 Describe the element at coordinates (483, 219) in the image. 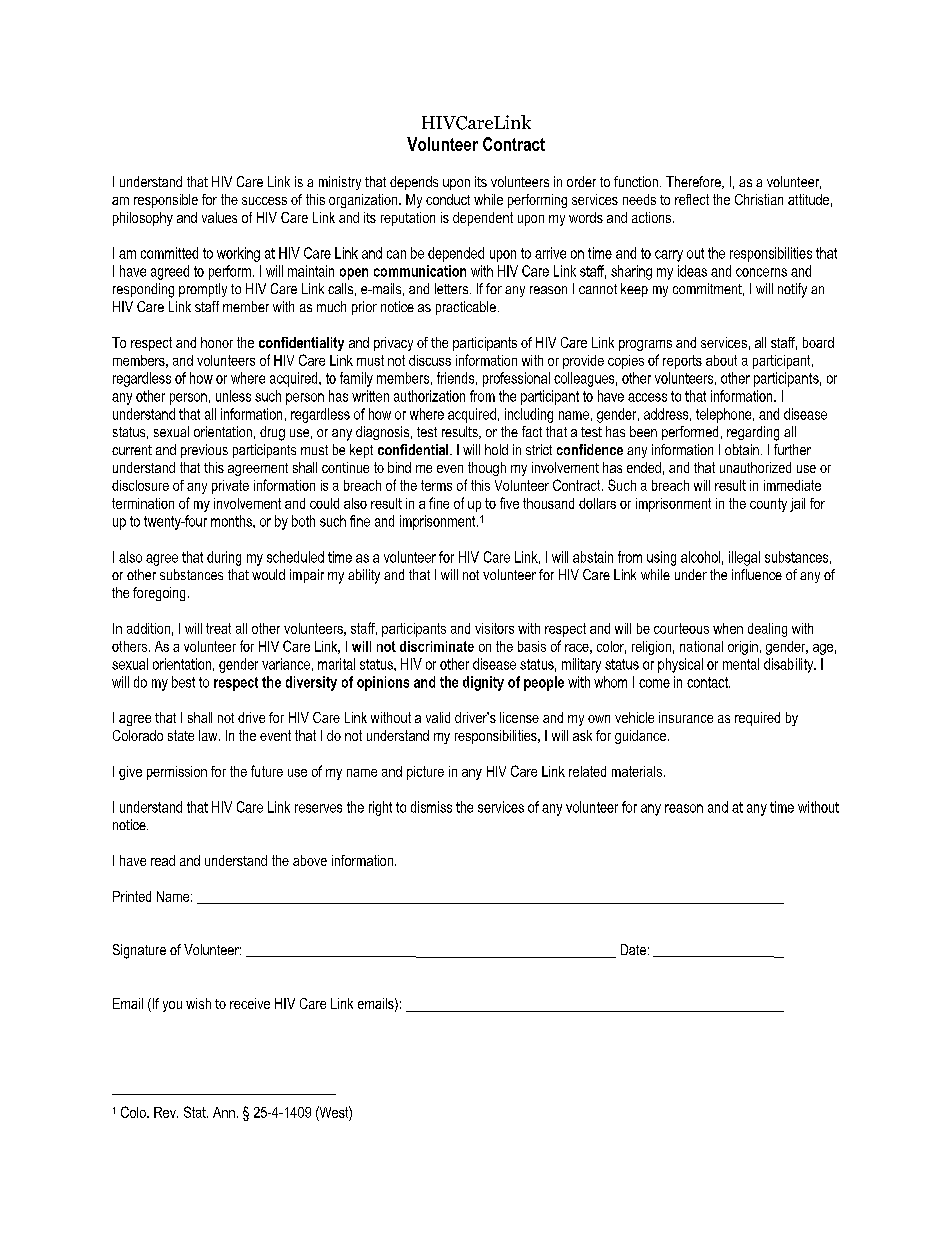

I see `dependent` at that location.
